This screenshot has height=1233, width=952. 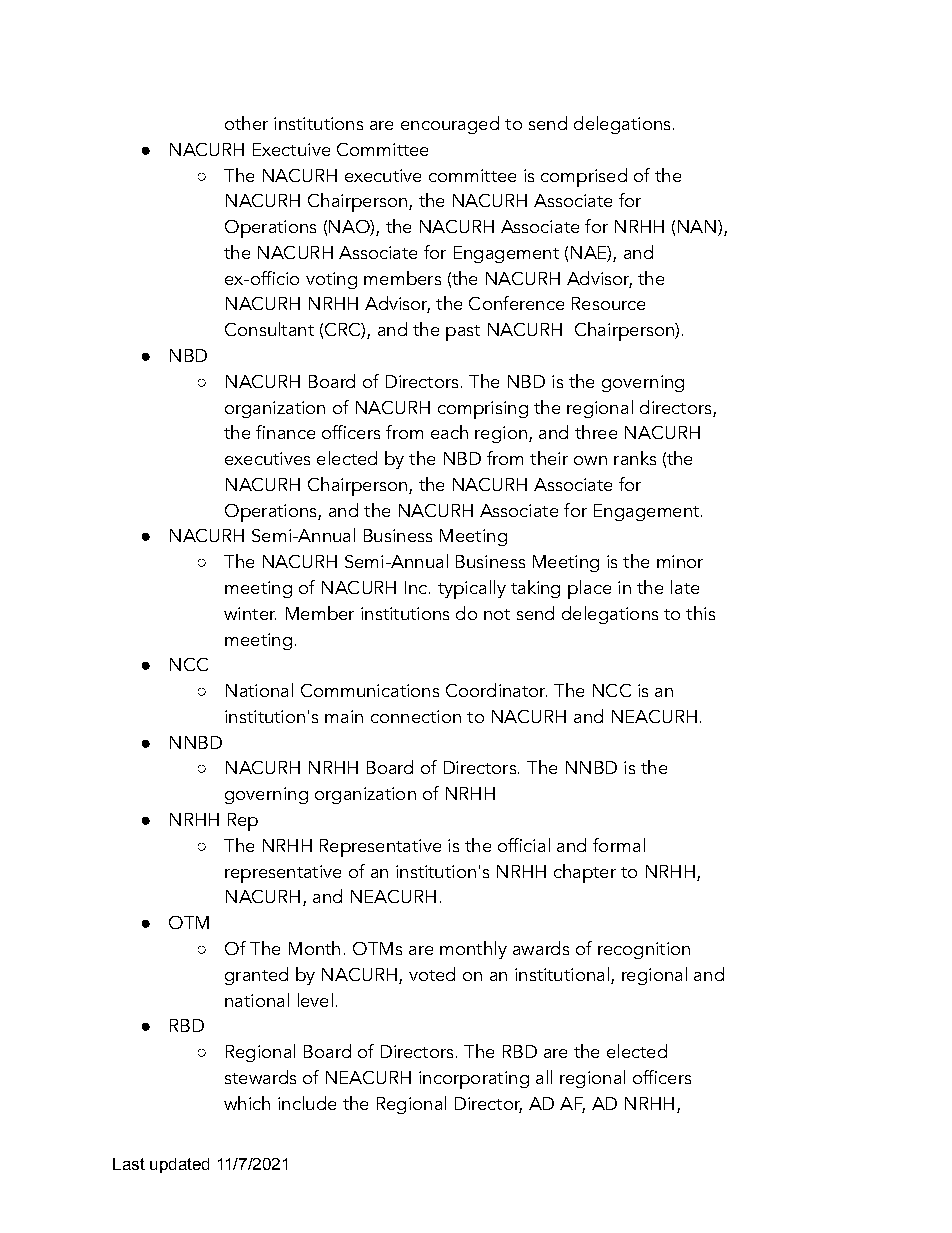 I want to click on recognition, so click(x=644, y=950).
